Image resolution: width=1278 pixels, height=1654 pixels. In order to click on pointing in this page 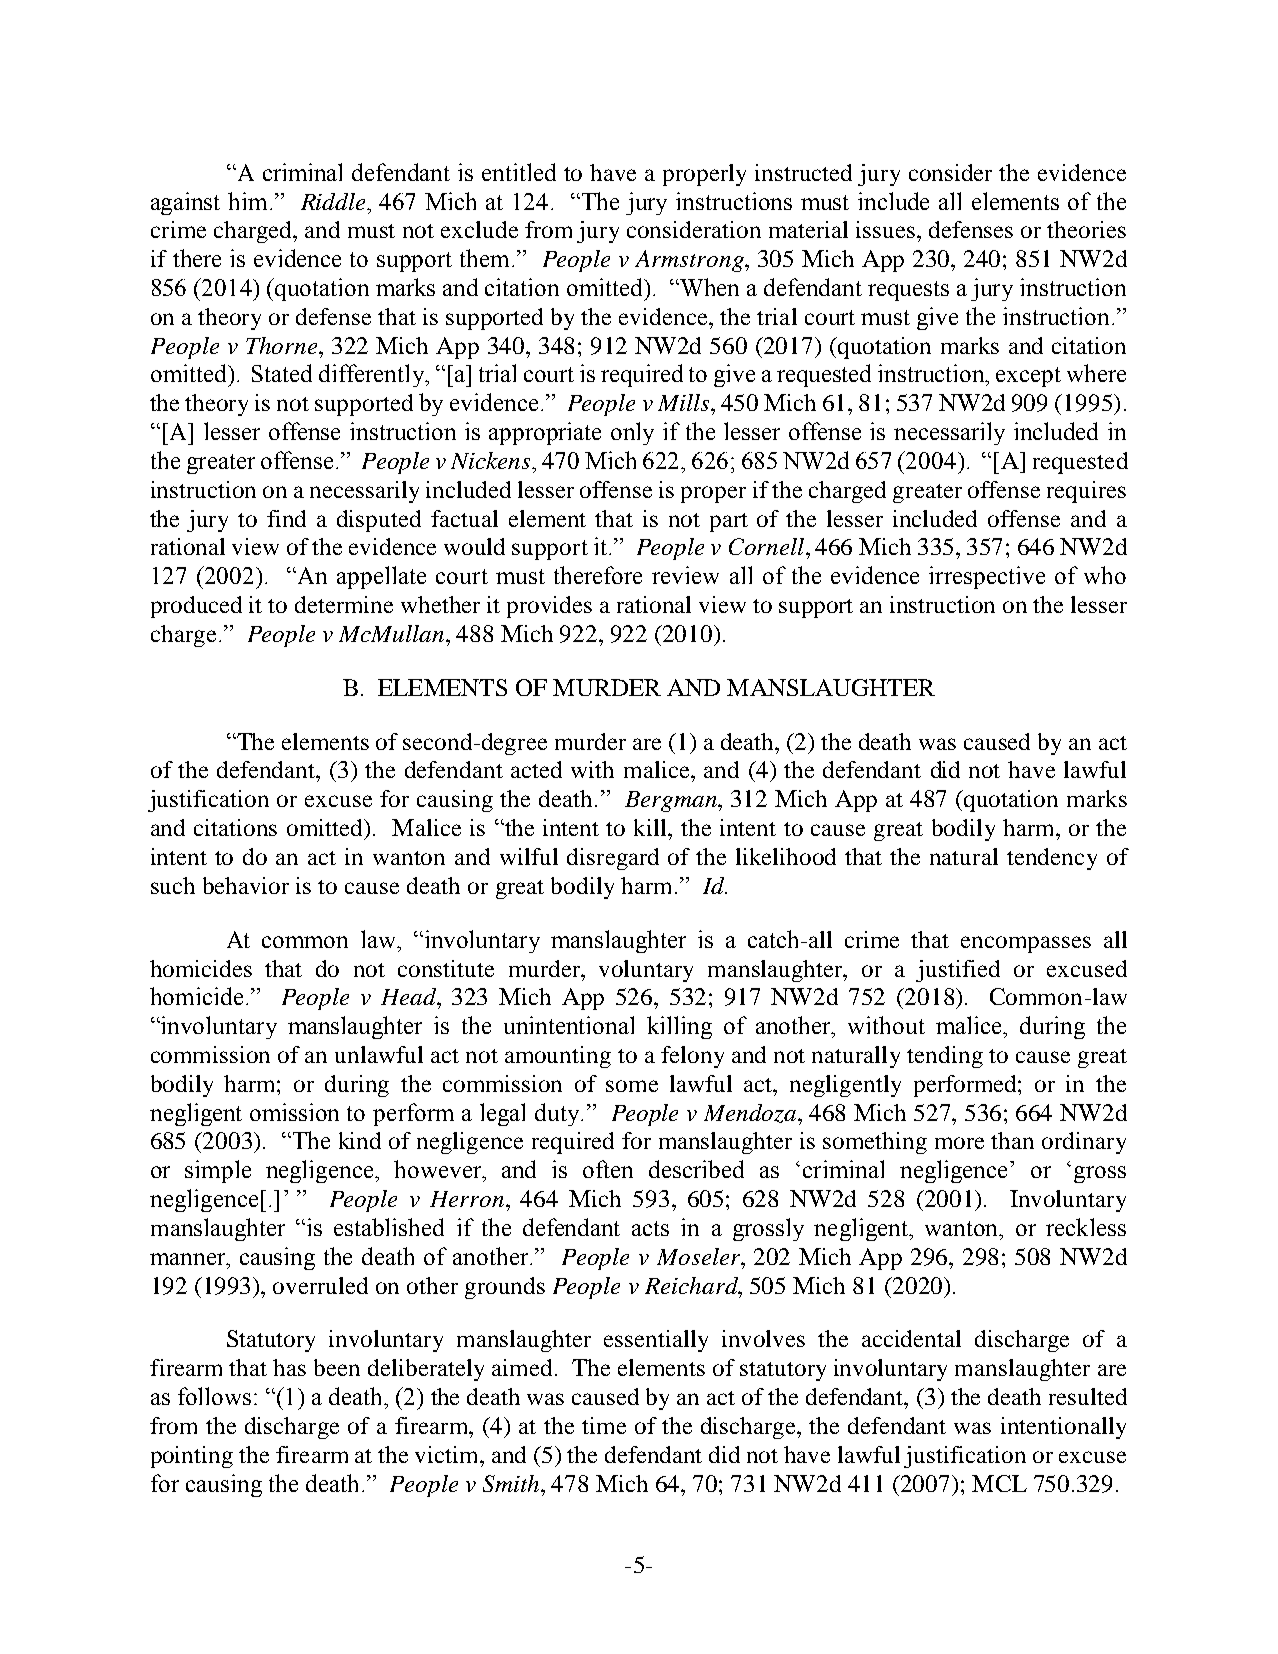, I will do `click(192, 1457)`.
